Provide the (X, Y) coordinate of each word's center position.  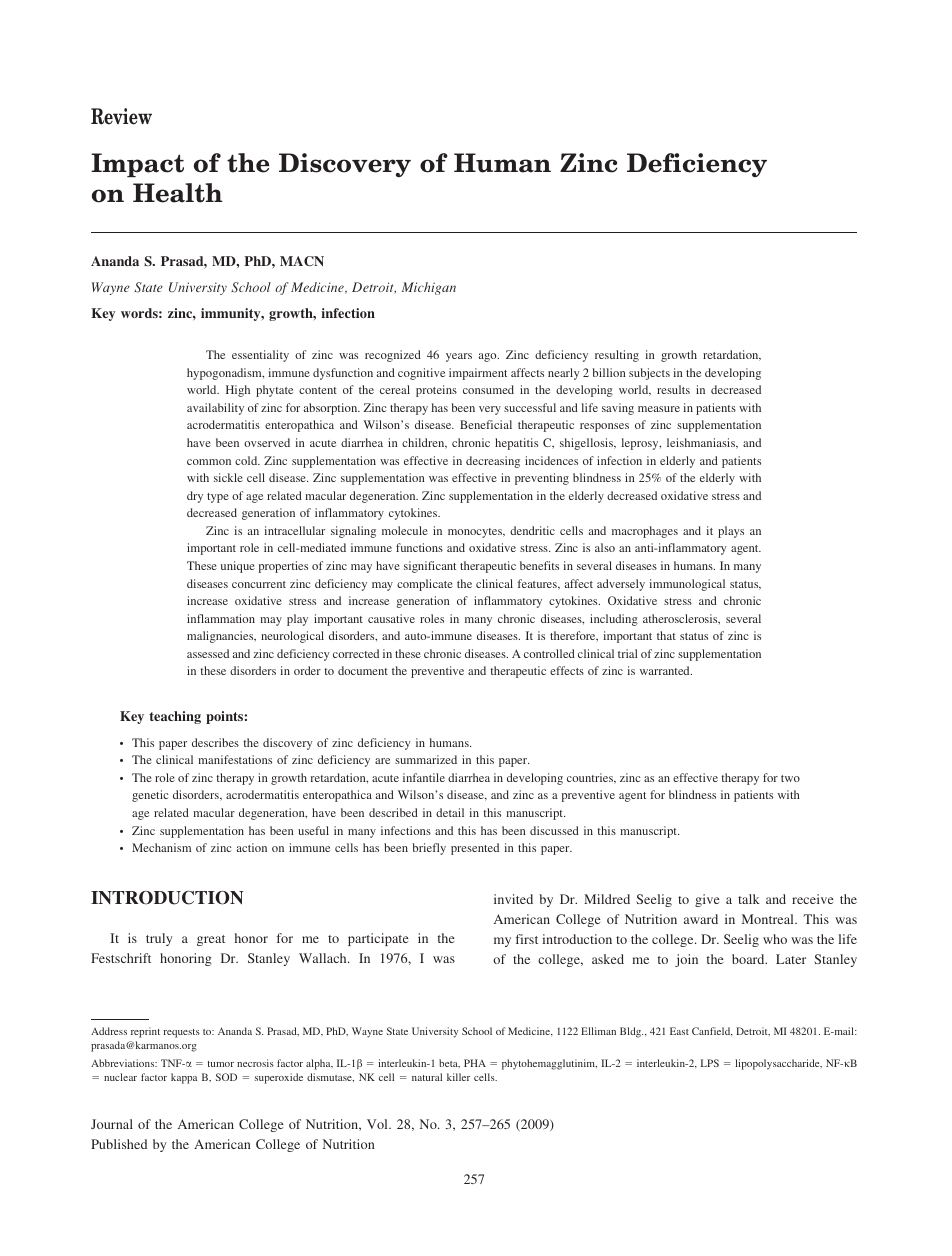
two (790, 778)
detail (450, 812)
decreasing (493, 462)
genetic (150, 796)
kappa (184, 1078)
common (209, 462)
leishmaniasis (702, 443)
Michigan (429, 288)
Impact (137, 165)
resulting (617, 356)
